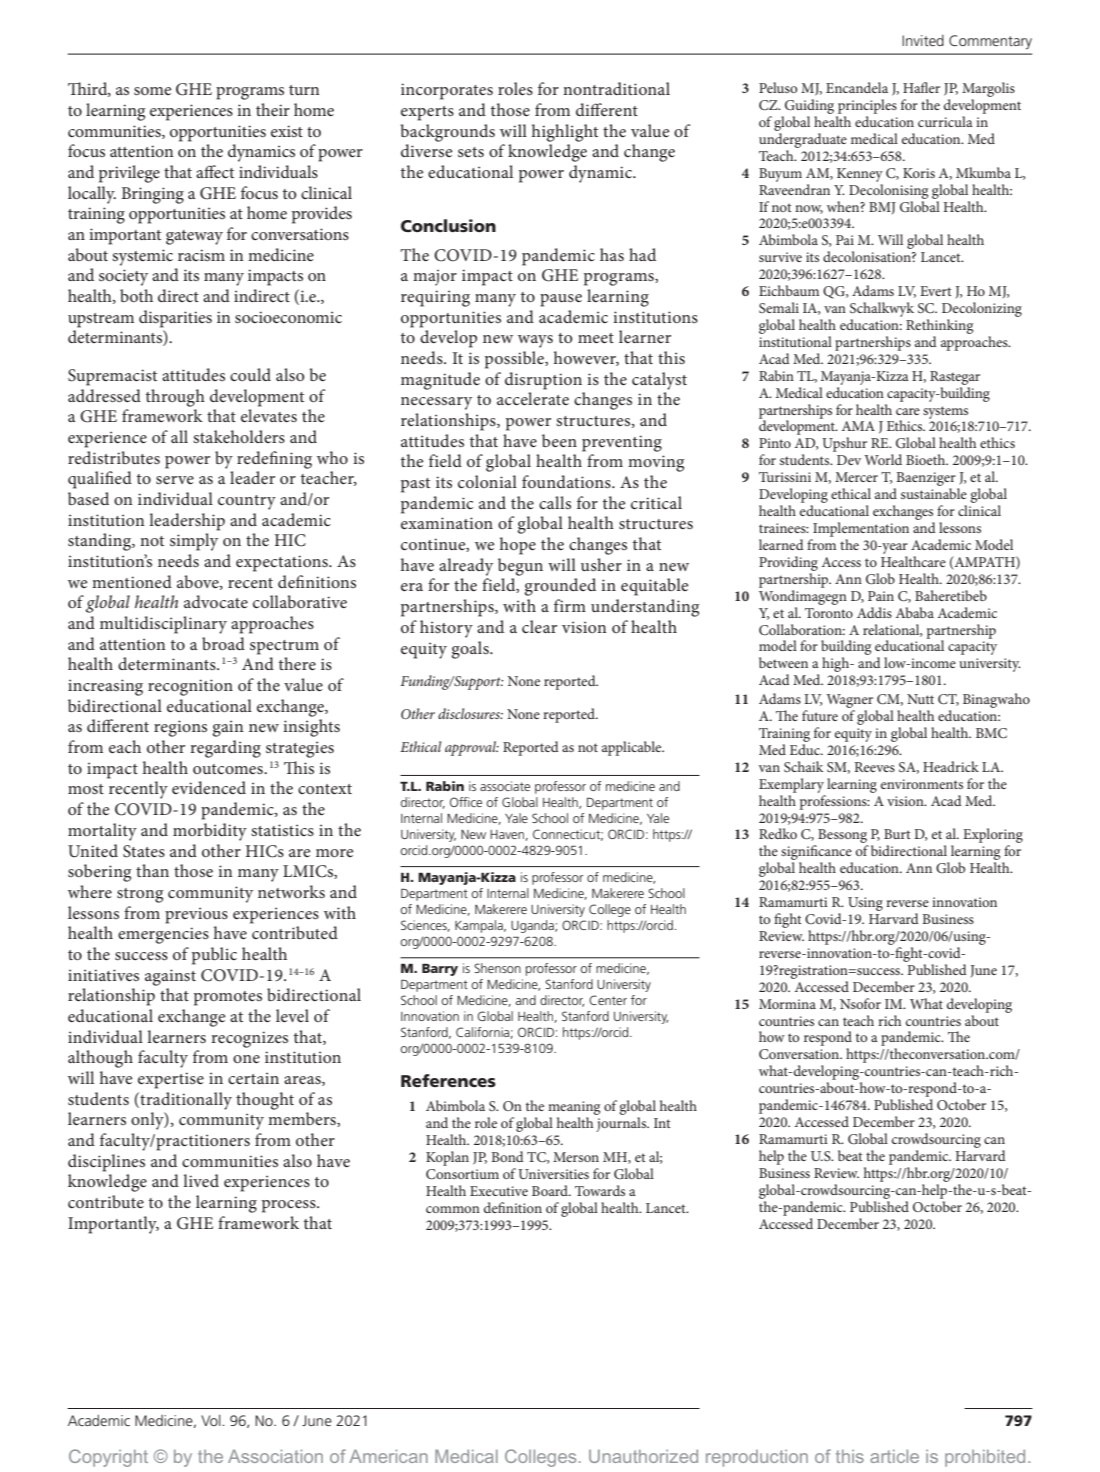  I want to click on Addis, so click(874, 612).
